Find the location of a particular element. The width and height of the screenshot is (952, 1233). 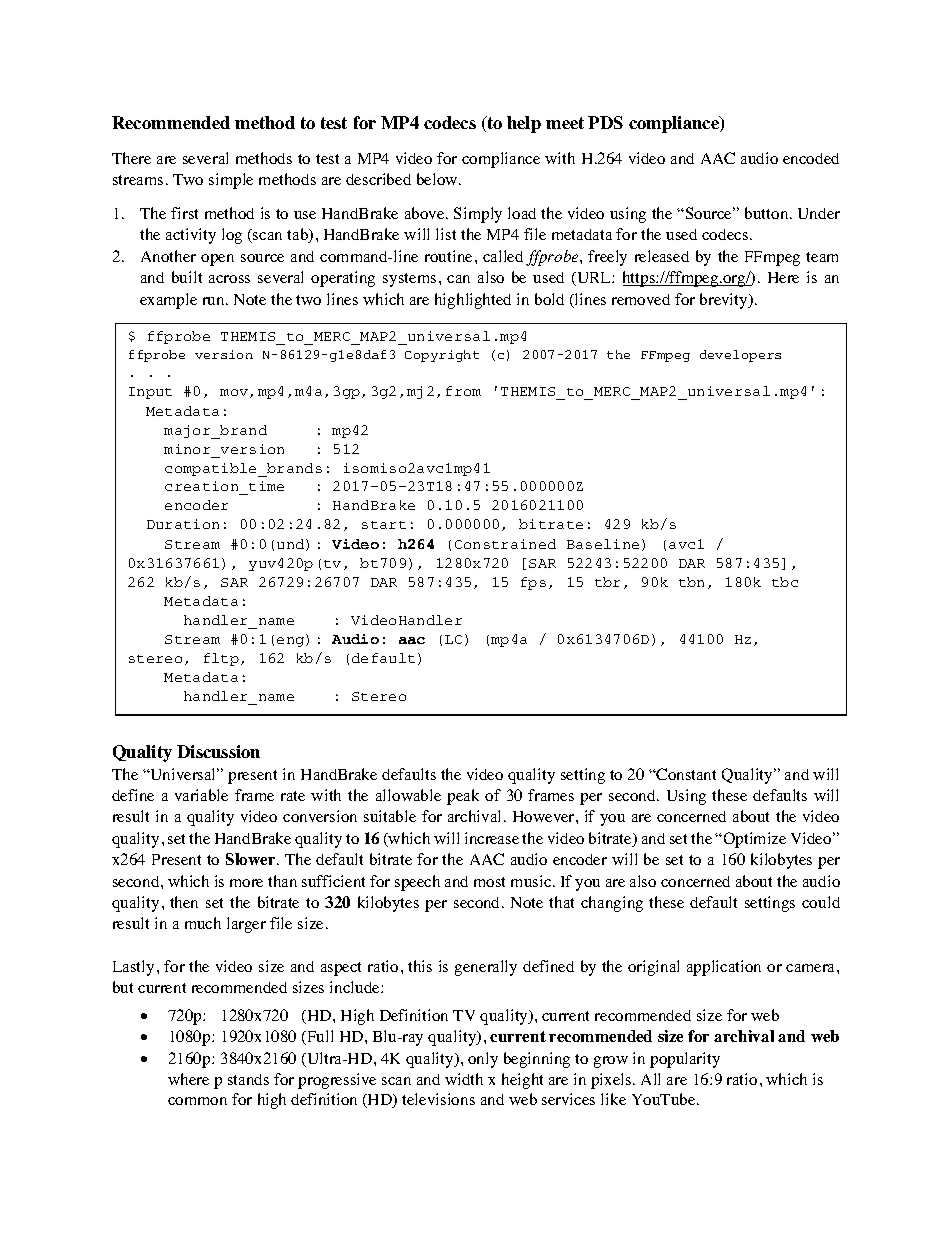

tbc is located at coordinates (785, 582).
